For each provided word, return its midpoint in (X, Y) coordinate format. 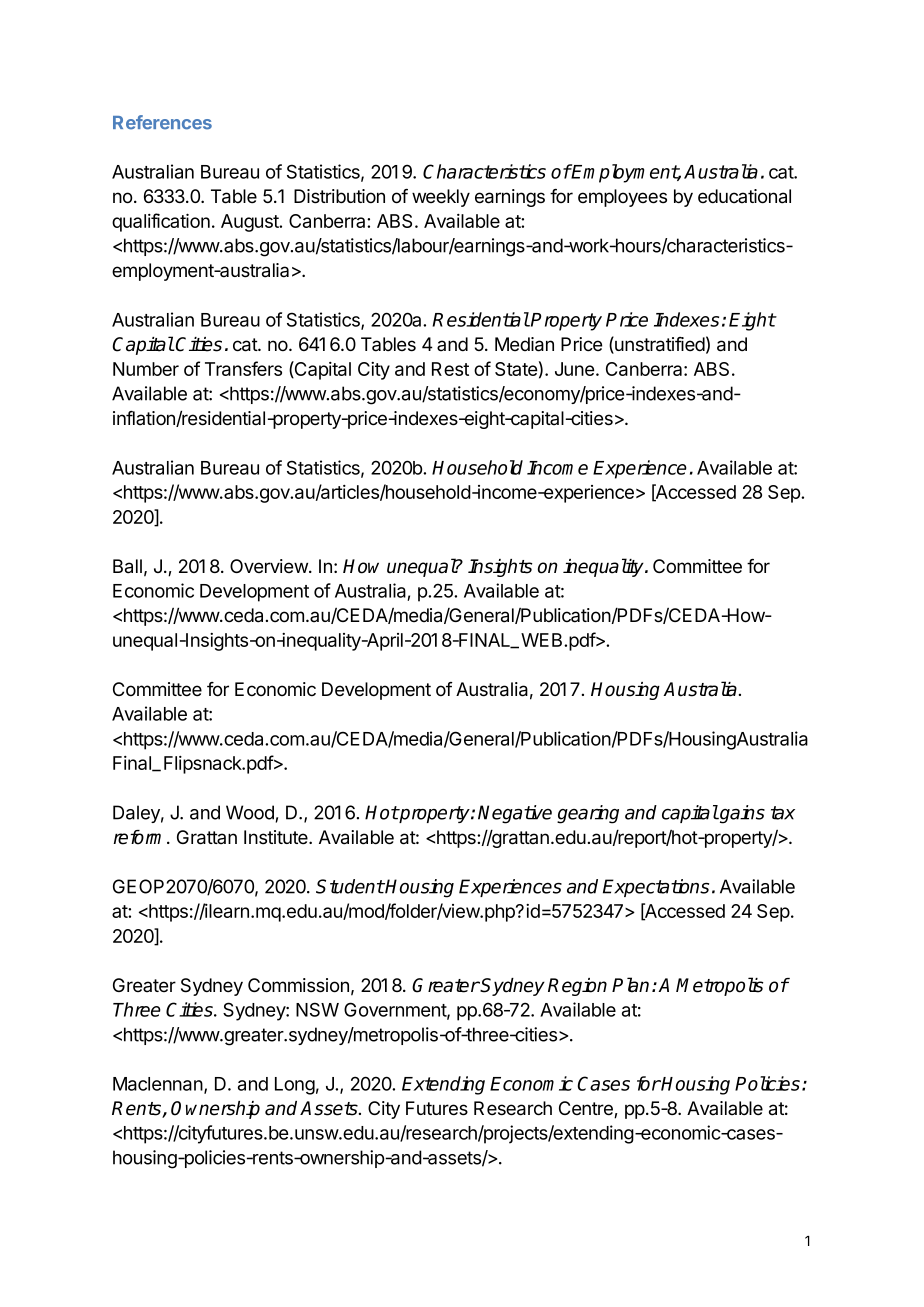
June (574, 369)
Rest (450, 369)
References (162, 122)
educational (744, 196)
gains (741, 814)
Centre (587, 1109)
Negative (515, 814)
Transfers (243, 368)
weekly (441, 198)
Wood (250, 812)
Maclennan (158, 1084)
